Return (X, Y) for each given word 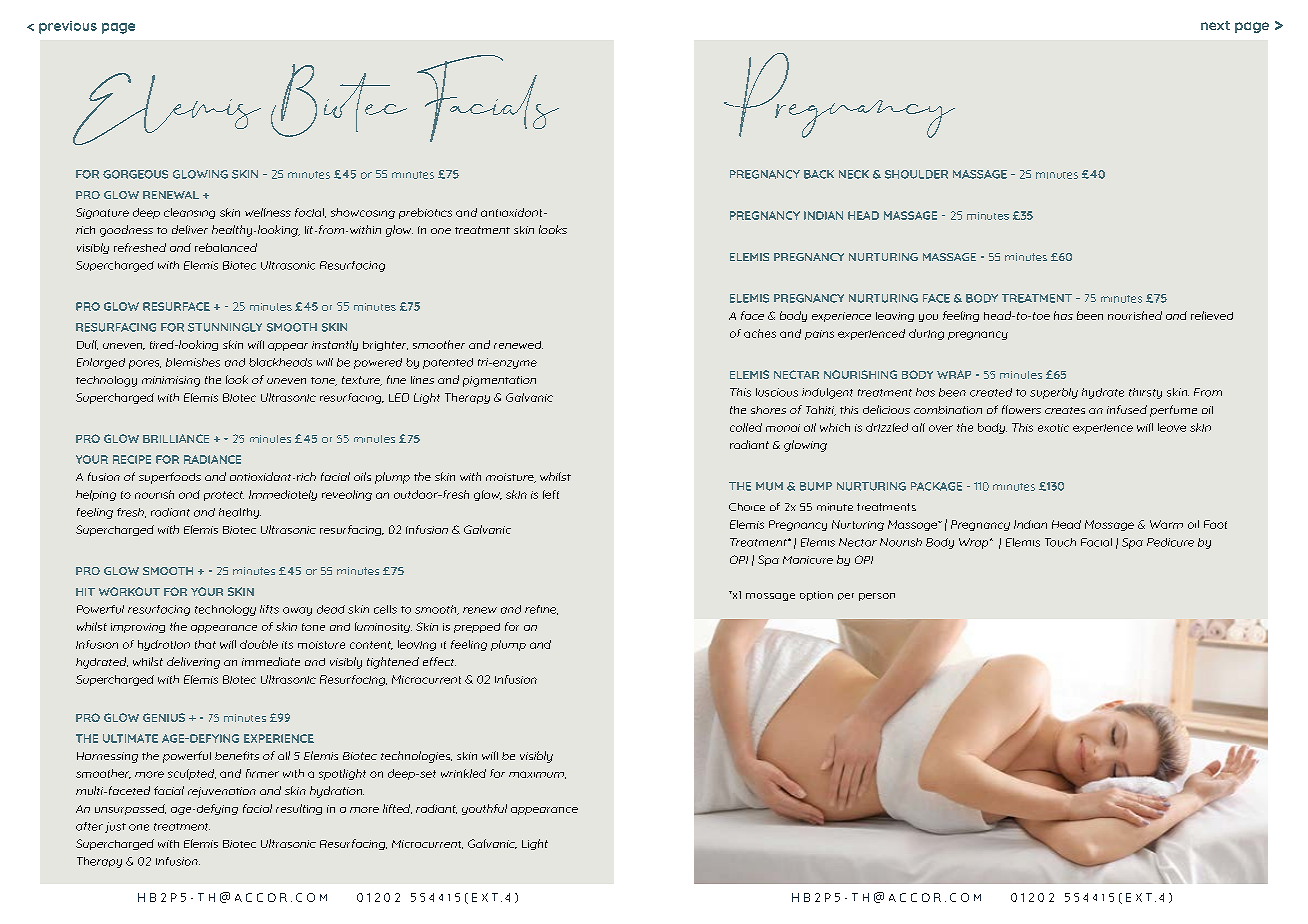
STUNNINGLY (225, 327)
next (1215, 25)
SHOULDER (916, 174)
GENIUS (164, 717)
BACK (819, 174)
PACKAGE (936, 486)
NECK (854, 174)
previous (68, 27)
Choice (747, 507)
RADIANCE (212, 459)
